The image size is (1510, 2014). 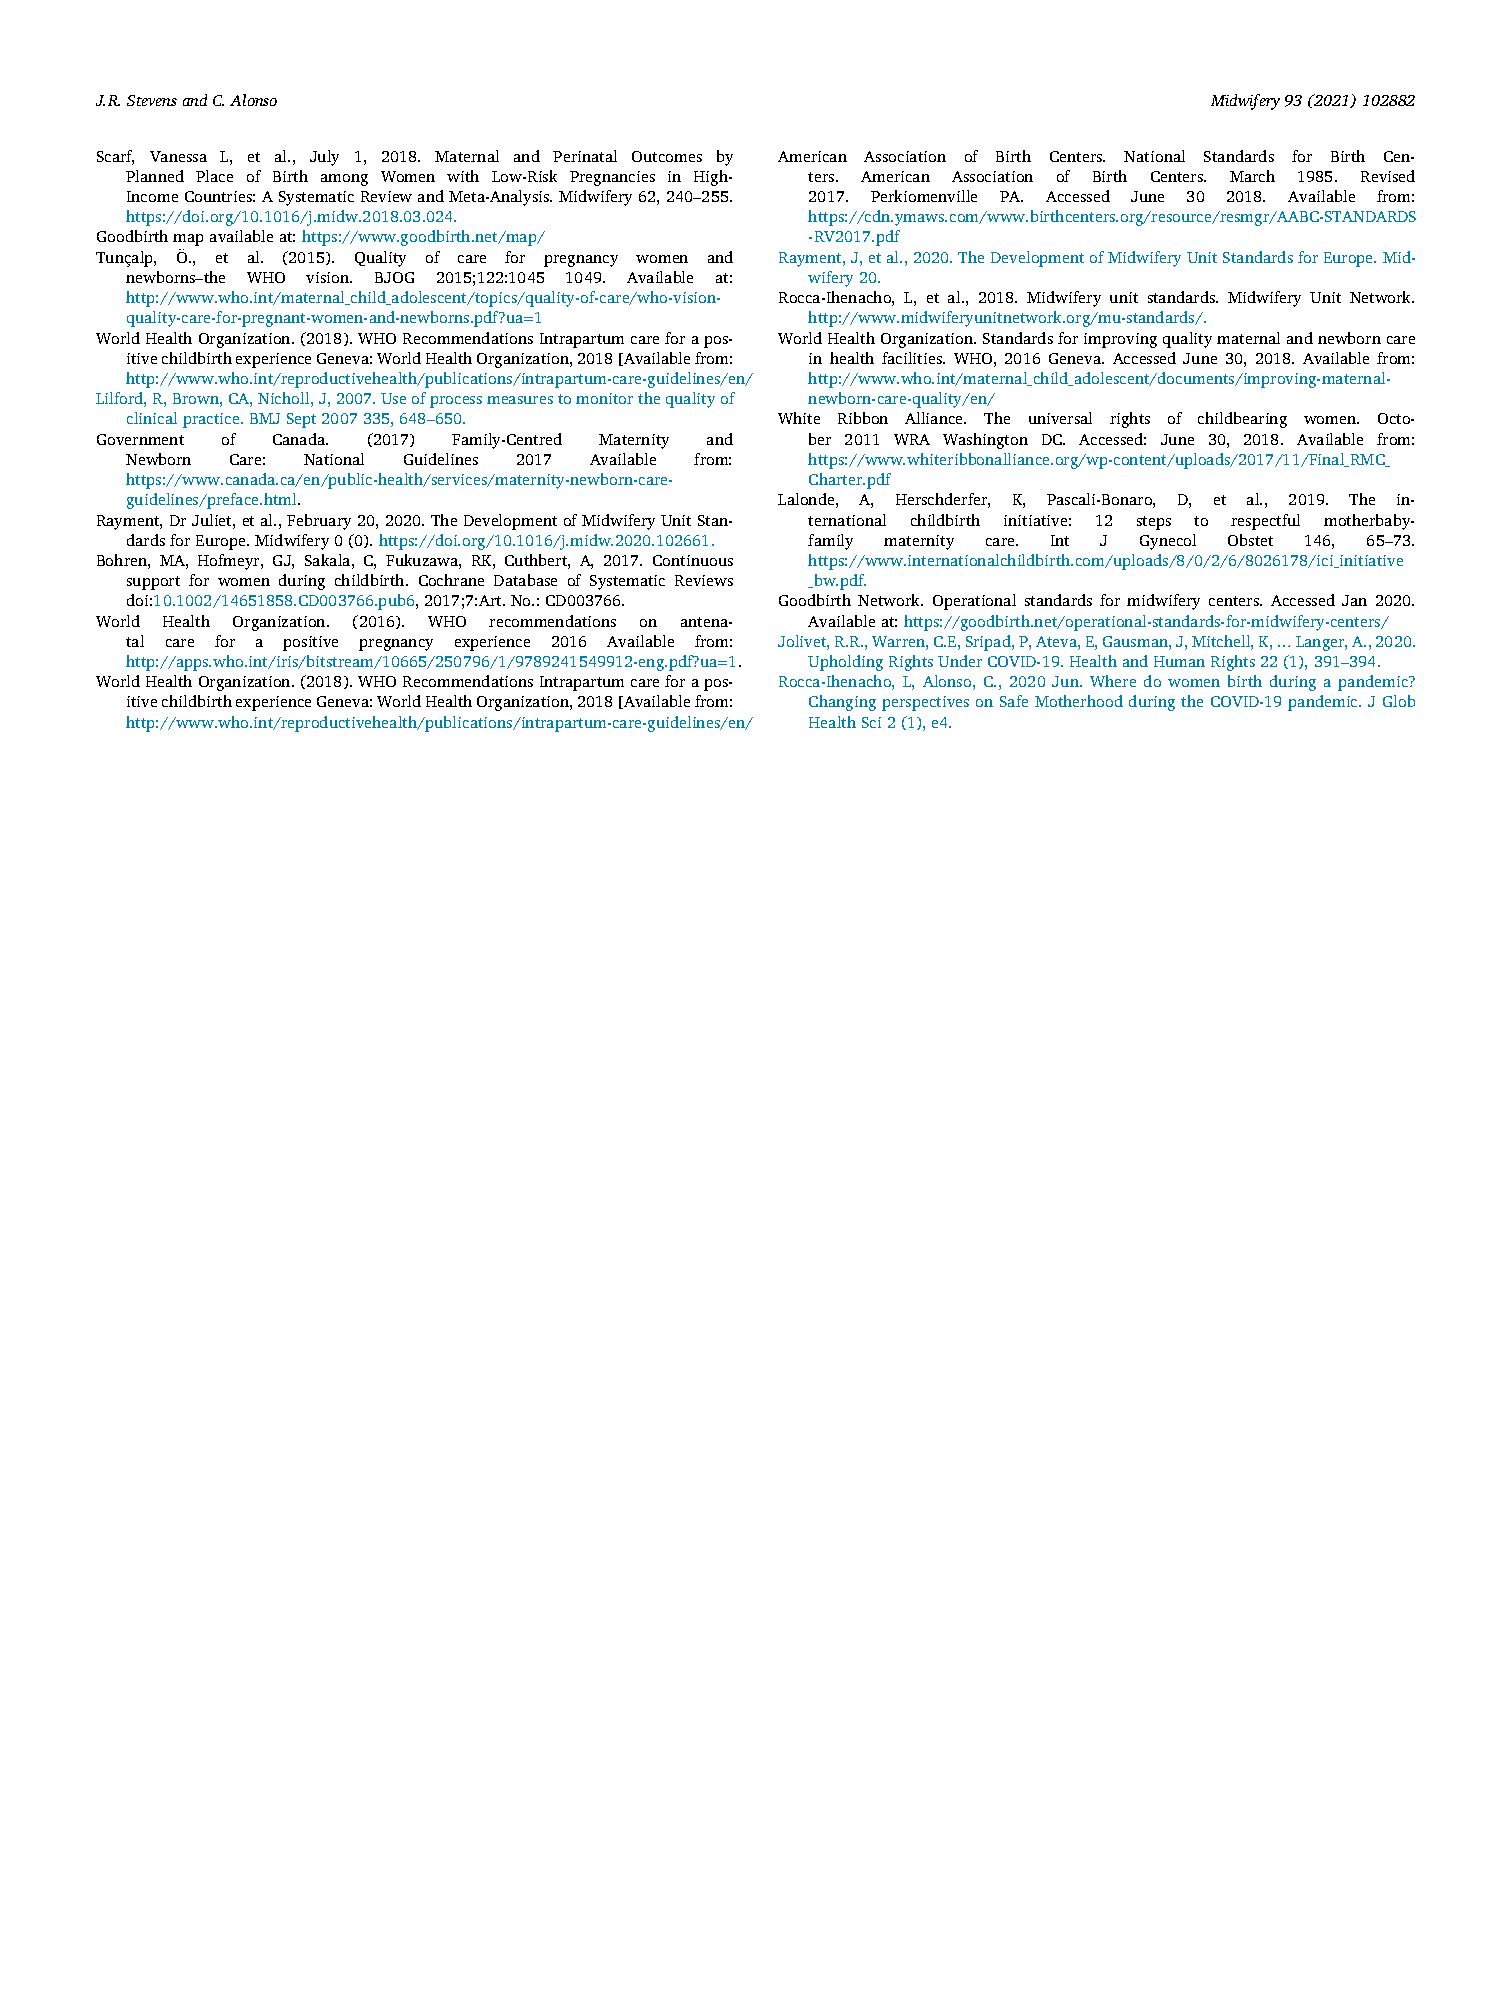 What do you see at coordinates (913, 358) in the page?
I see `facilities` at bounding box center [913, 358].
